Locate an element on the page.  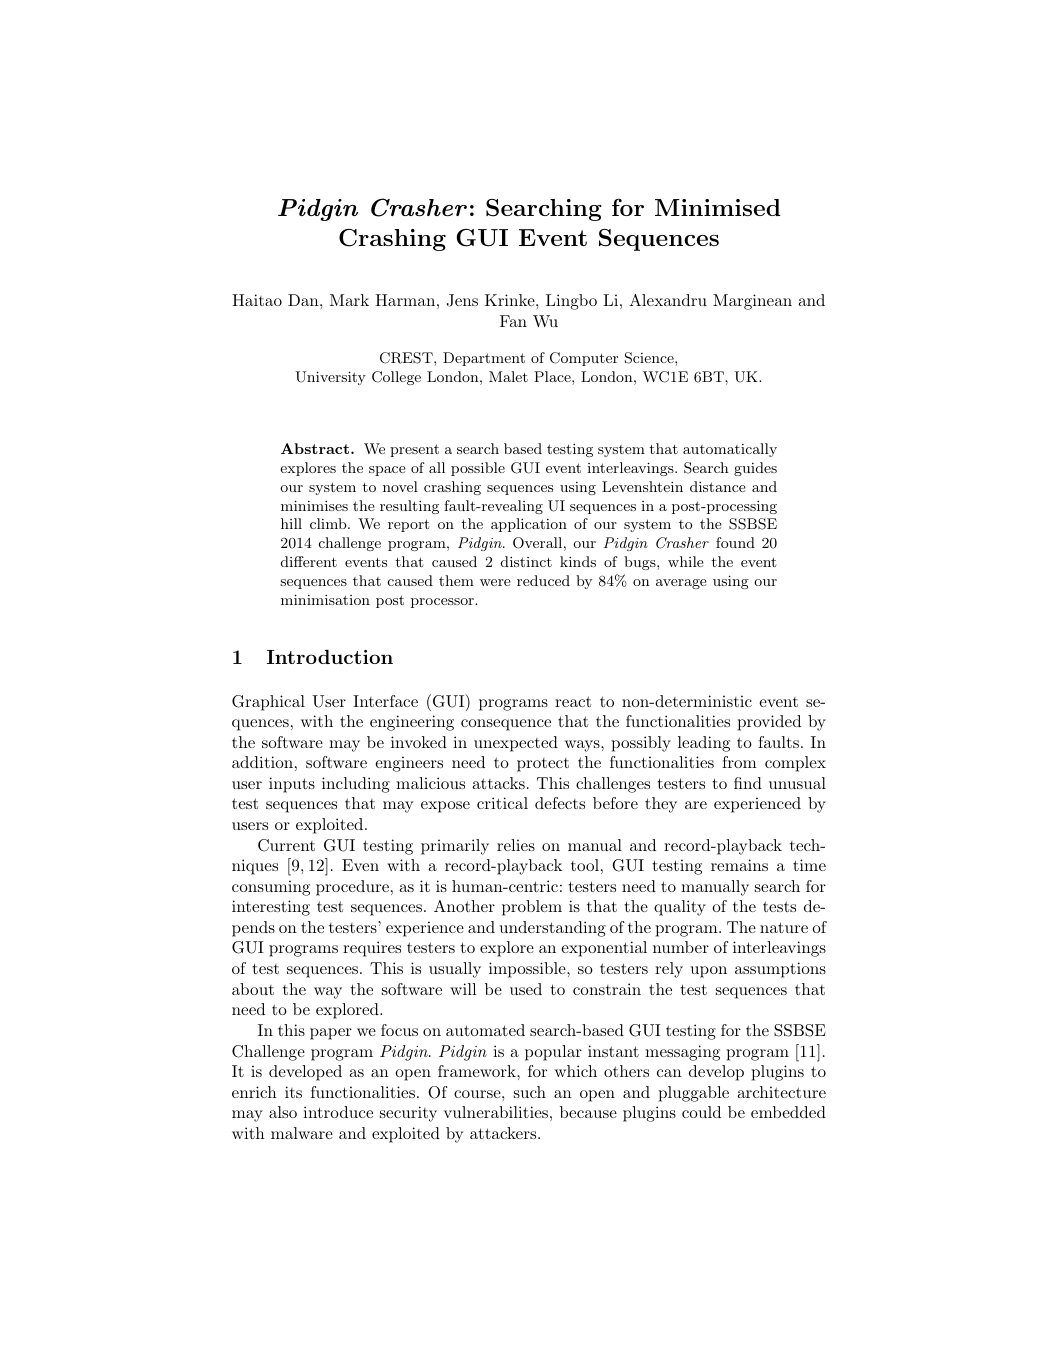
Dan is located at coordinates (304, 300).
